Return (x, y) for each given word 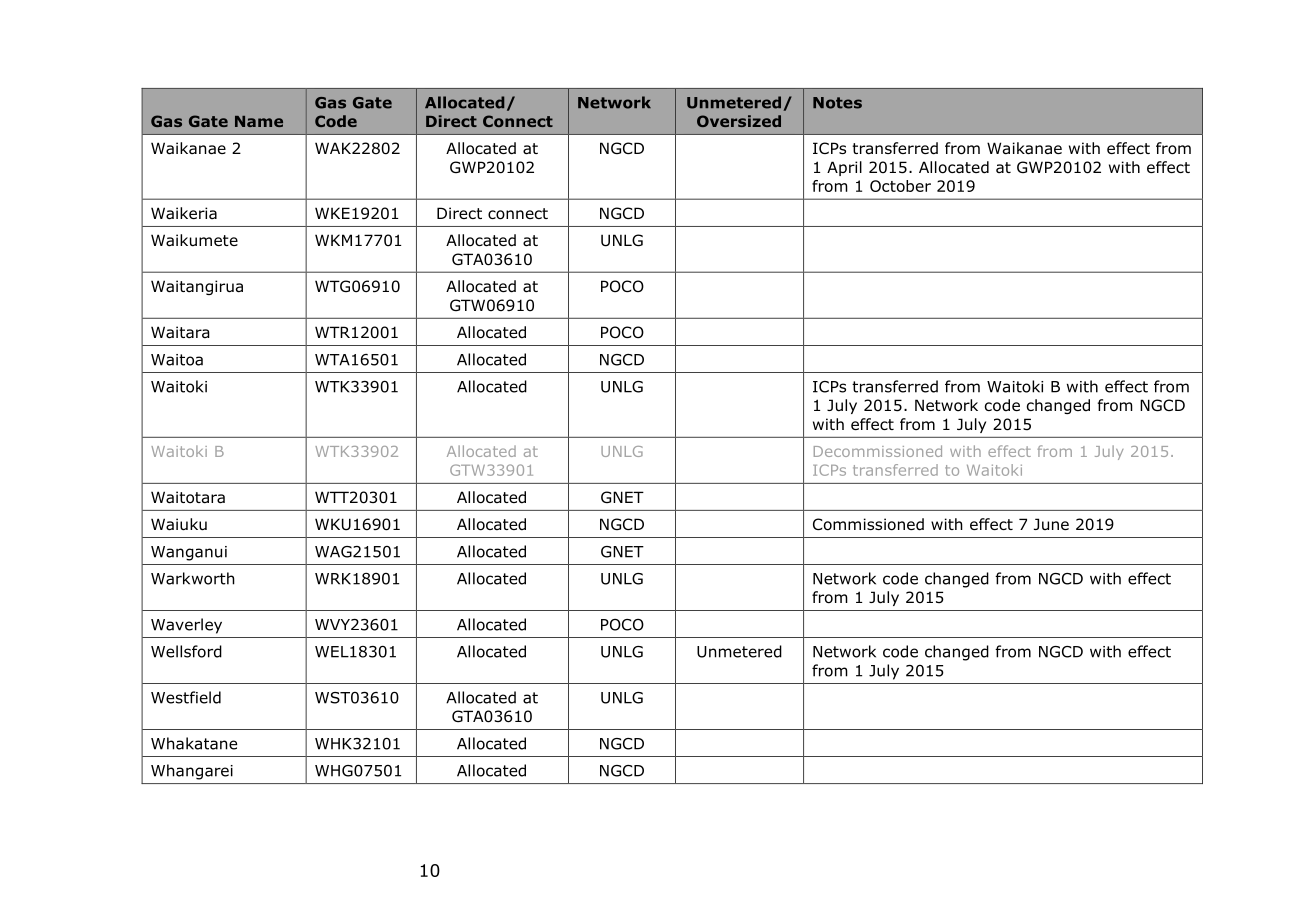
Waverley (186, 626)
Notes (837, 103)
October (900, 186)
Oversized (739, 121)
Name (259, 121)
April (844, 168)
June (1051, 524)
